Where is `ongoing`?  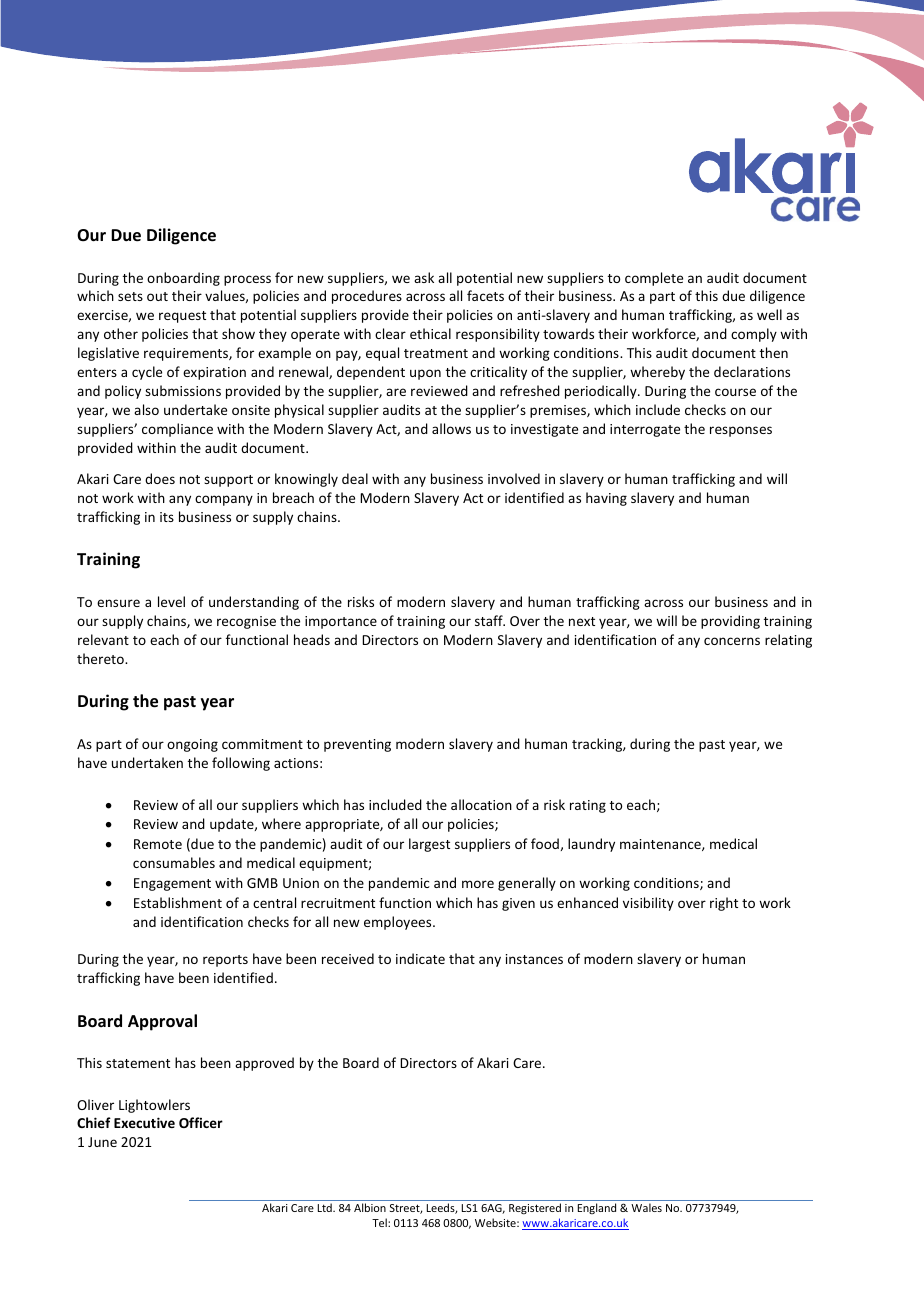
ongoing is located at coordinates (192, 745).
